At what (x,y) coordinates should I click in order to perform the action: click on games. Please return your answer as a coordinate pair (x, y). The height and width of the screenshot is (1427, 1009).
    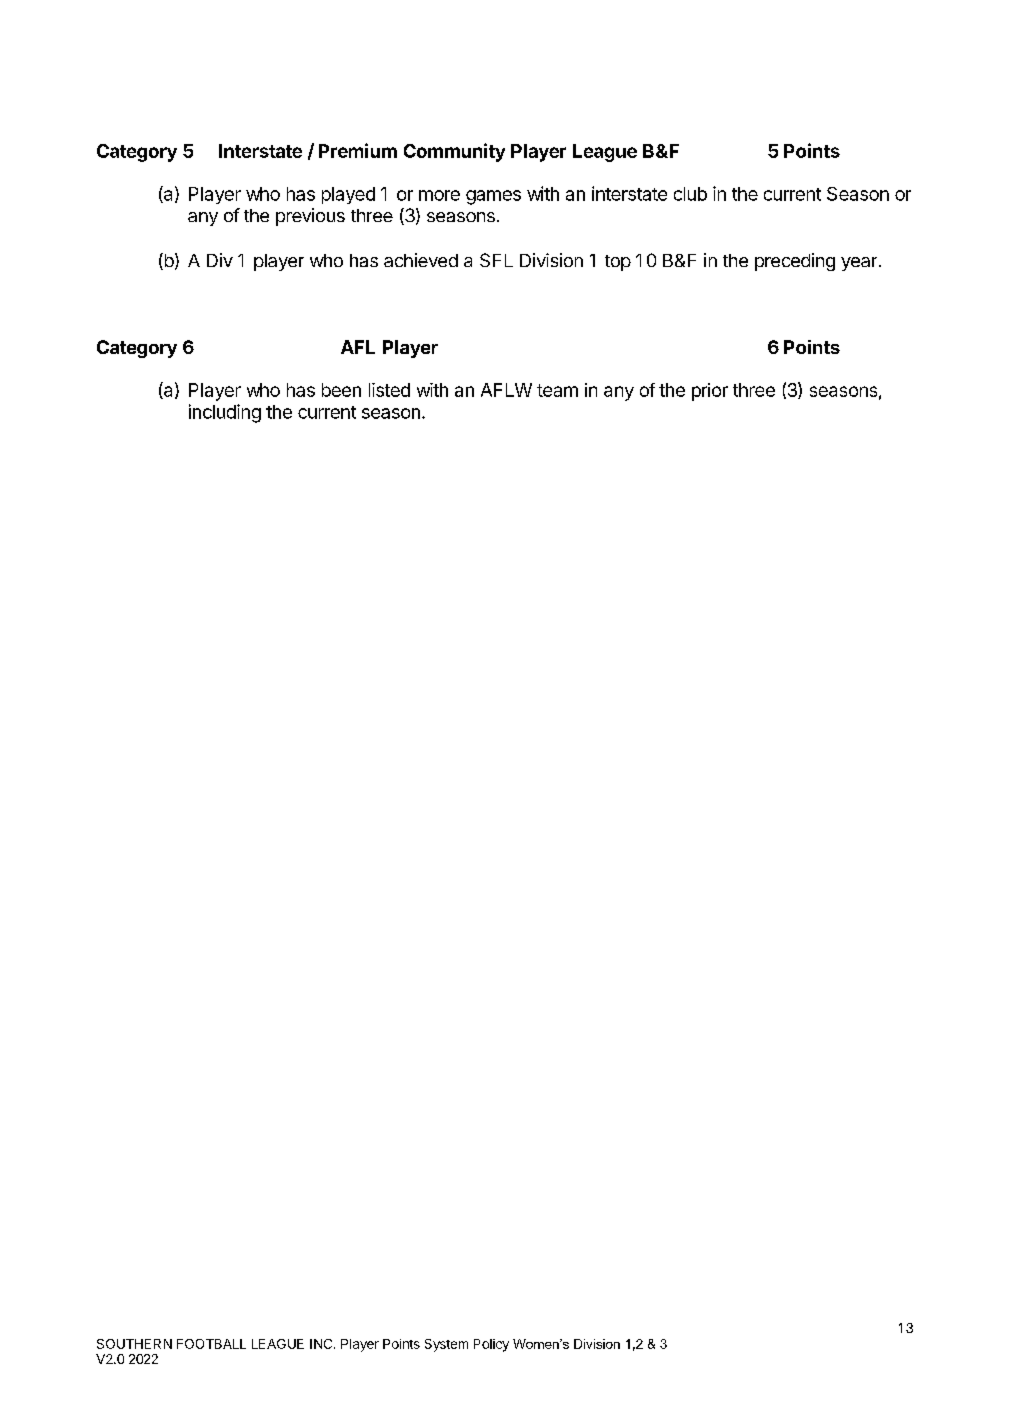
    Looking at the image, I should click on (493, 197).
